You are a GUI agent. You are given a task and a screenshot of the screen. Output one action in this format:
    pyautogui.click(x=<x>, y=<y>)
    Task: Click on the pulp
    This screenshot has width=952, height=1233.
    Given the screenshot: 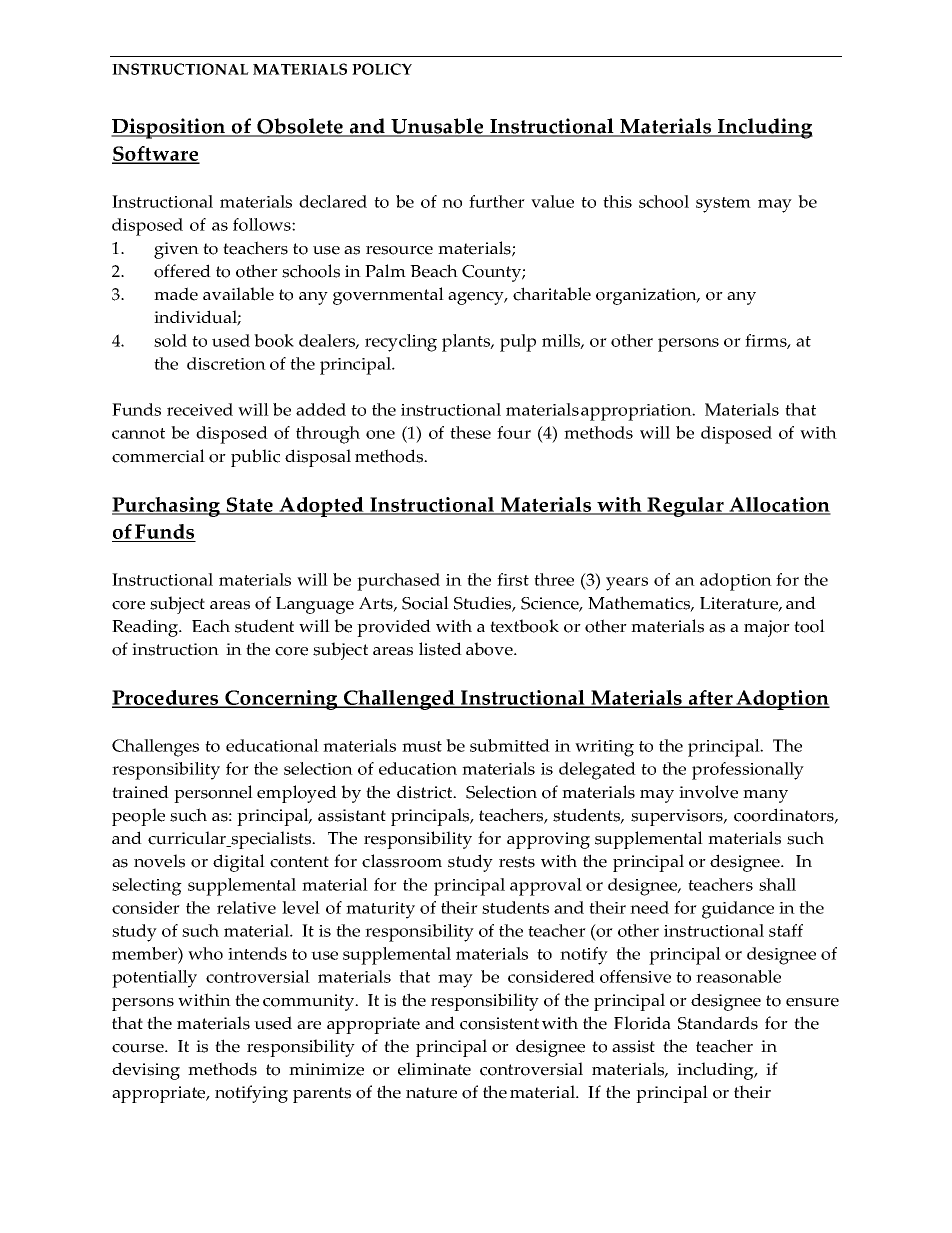 What is the action you would take?
    pyautogui.click(x=518, y=343)
